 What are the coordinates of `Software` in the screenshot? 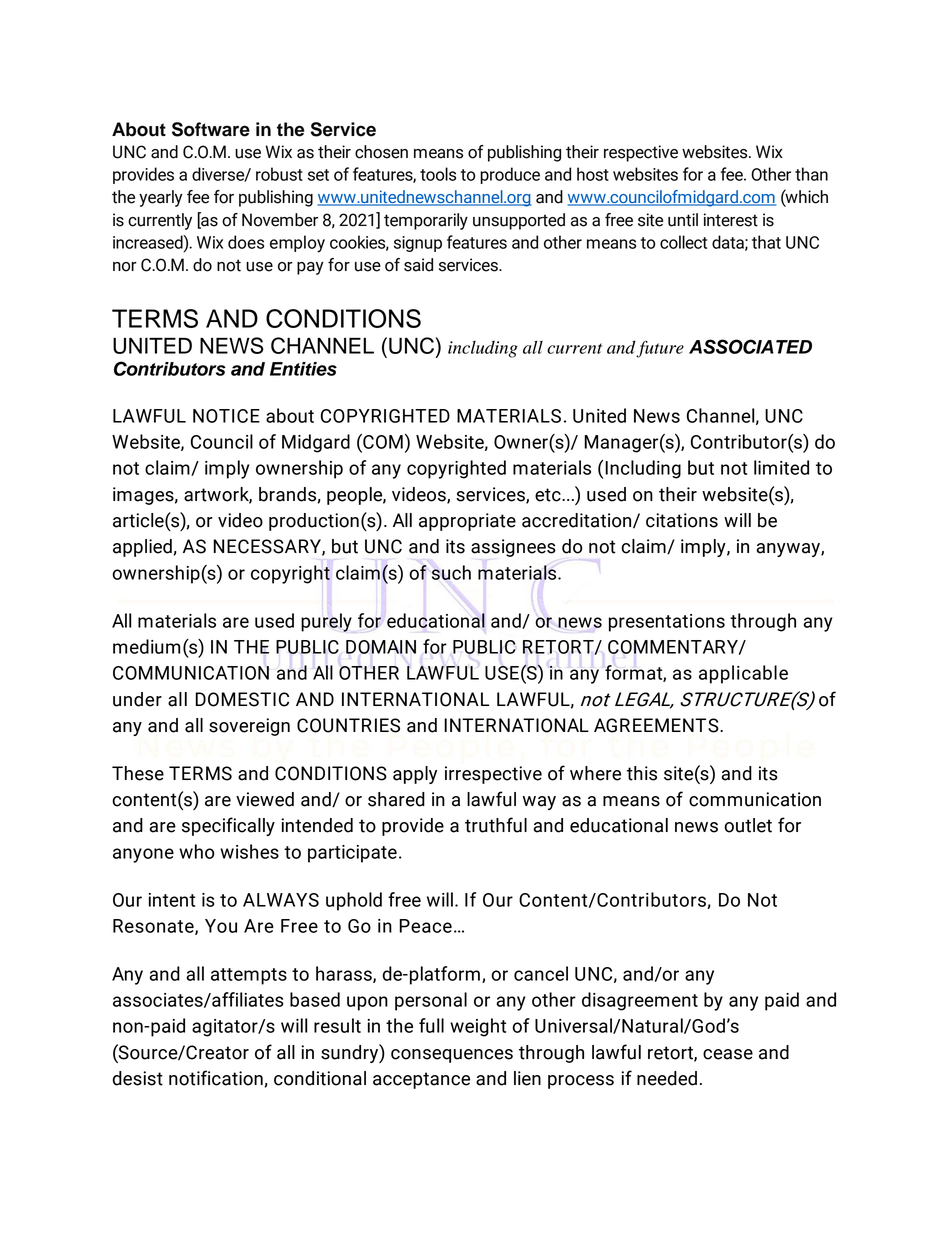 It's located at (211, 129).
